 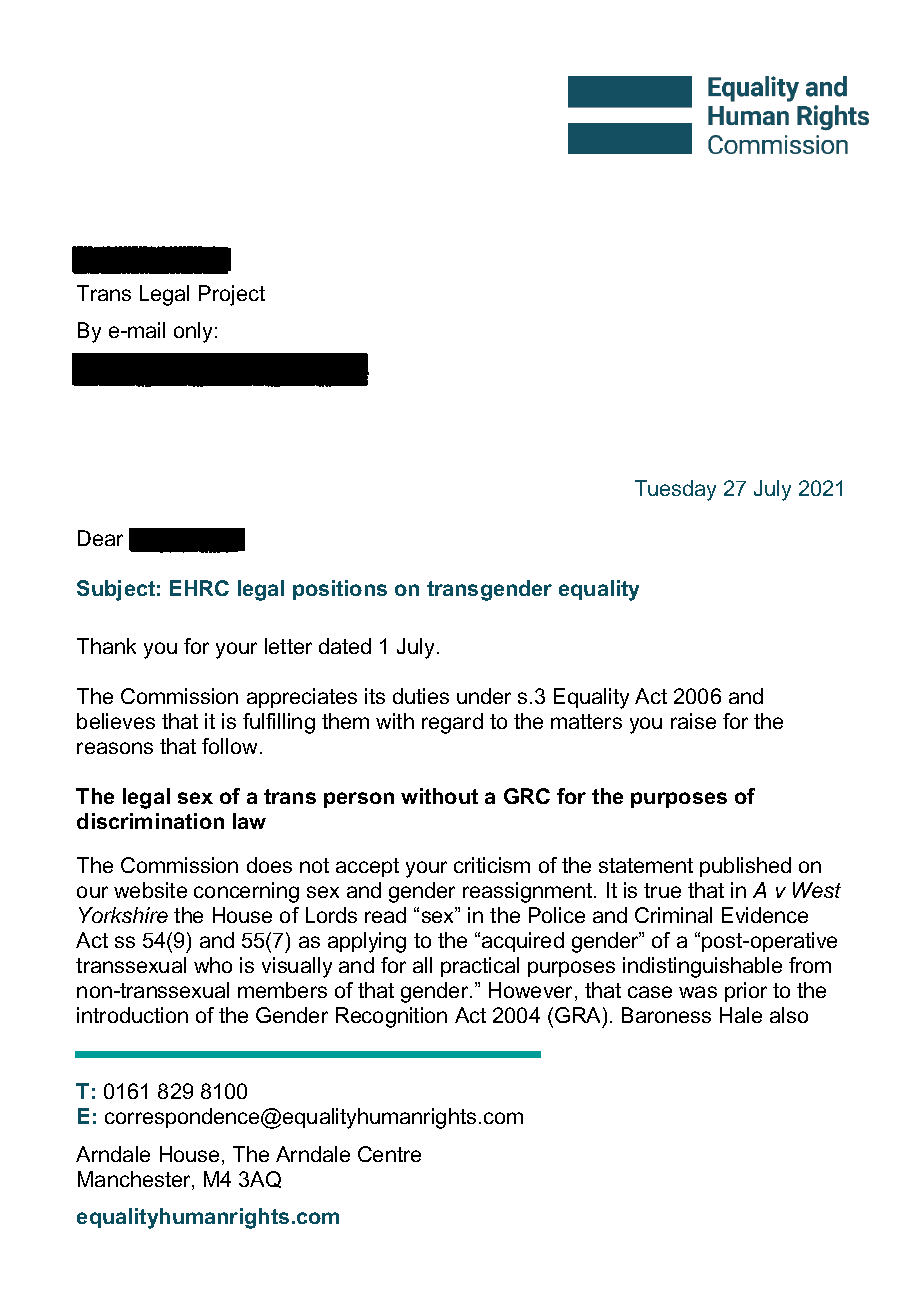 I want to click on who, so click(x=213, y=965).
